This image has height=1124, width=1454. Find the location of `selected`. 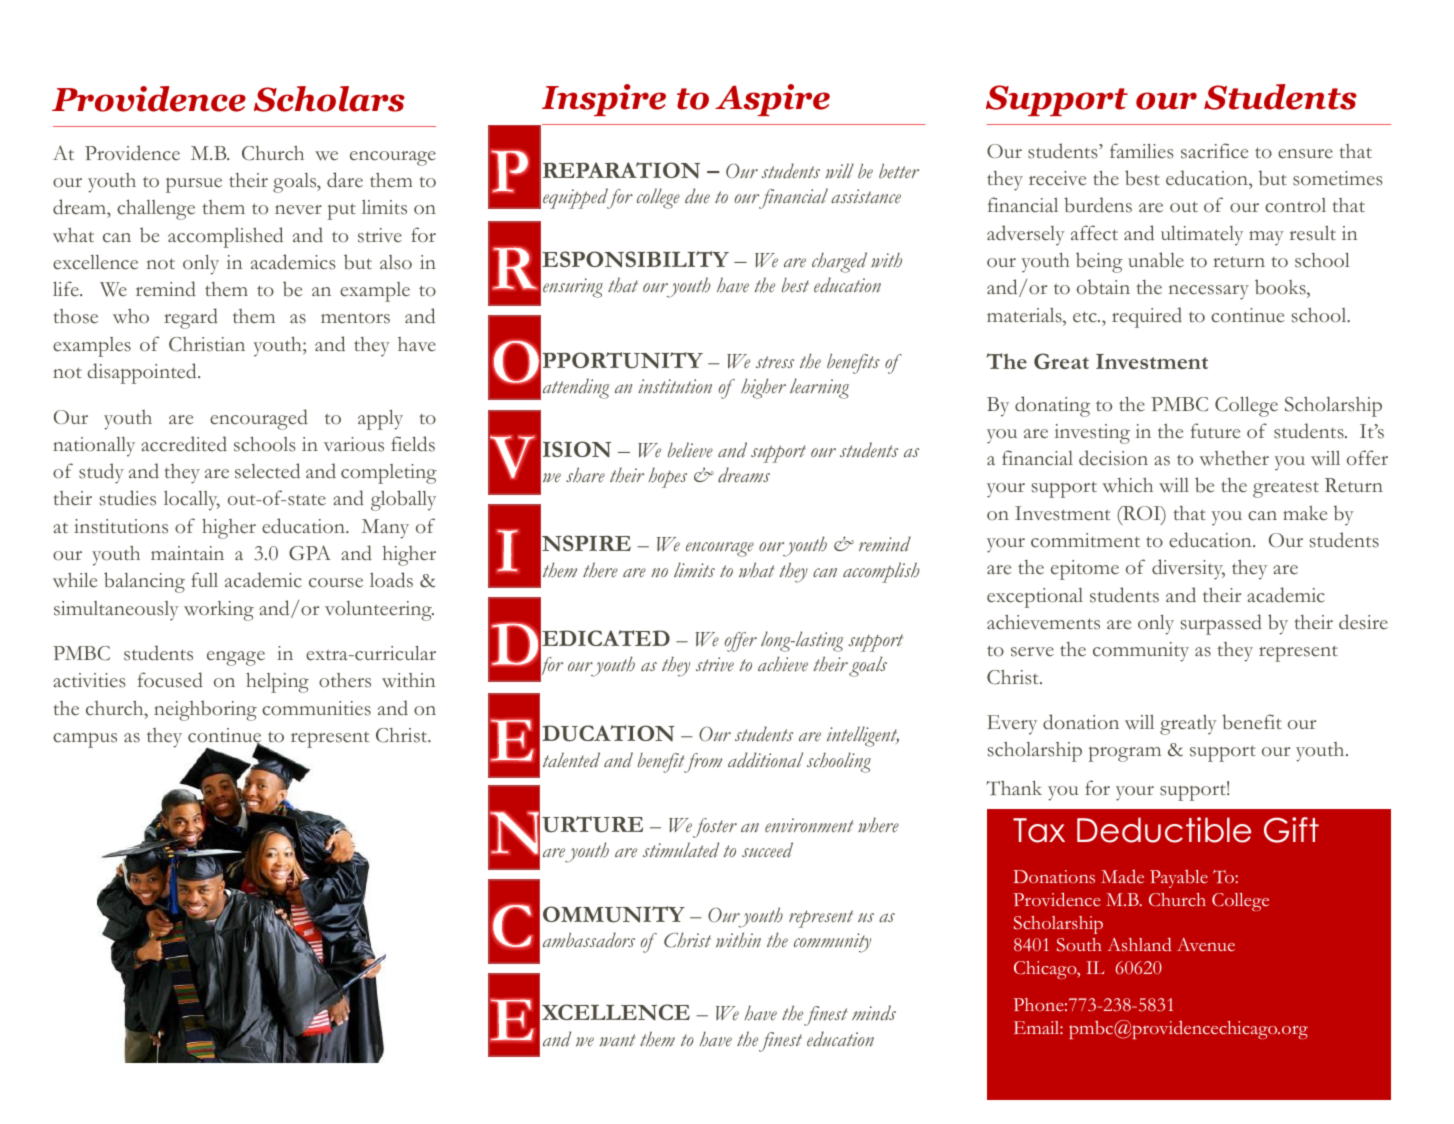

selected is located at coordinates (267, 471).
